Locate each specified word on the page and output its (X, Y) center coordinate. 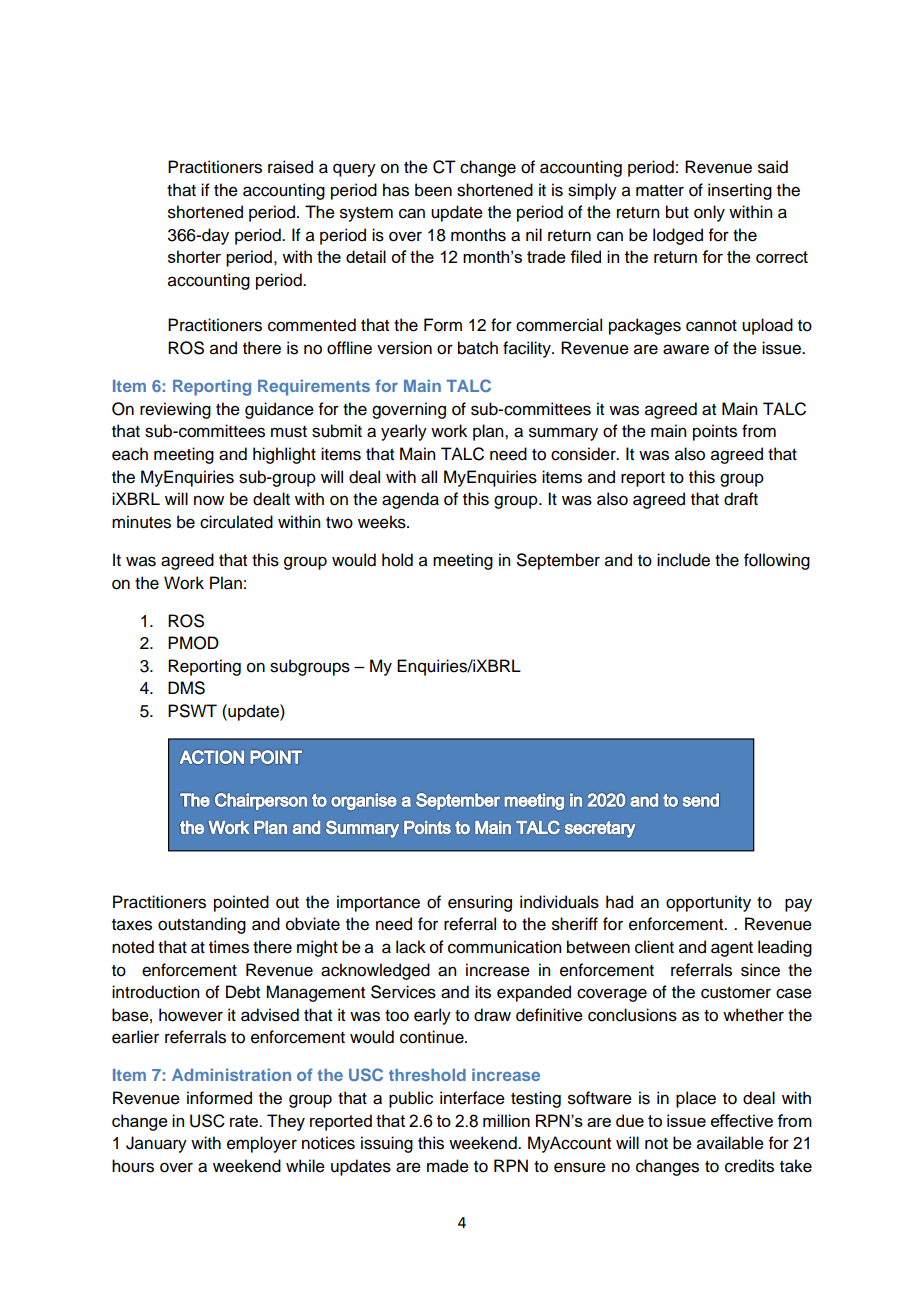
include (683, 560)
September (558, 561)
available (730, 1143)
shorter (194, 256)
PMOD (193, 643)
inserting (740, 191)
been (433, 190)
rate (245, 1121)
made (448, 1166)
